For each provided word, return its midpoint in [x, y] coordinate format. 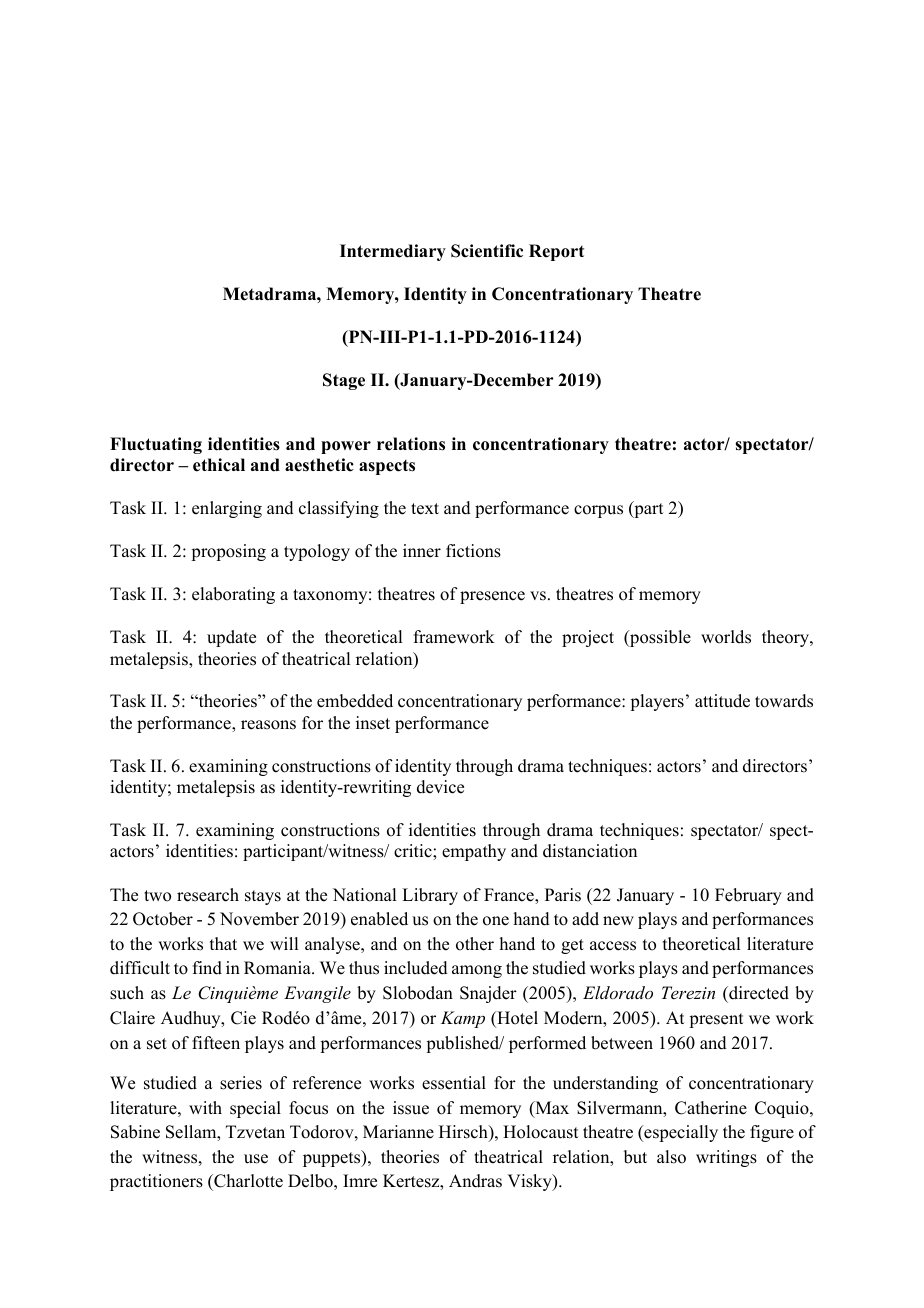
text [425, 509]
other [475, 944]
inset [373, 723]
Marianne [398, 1132]
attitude [722, 701]
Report [556, 252]
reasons [268, 725]
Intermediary [393, 252]
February [748, 896]
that [223, 943]
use [256, 1159]
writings [726, 1158]
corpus [598, 511]
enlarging [227, 509]
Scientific [487, 251]
